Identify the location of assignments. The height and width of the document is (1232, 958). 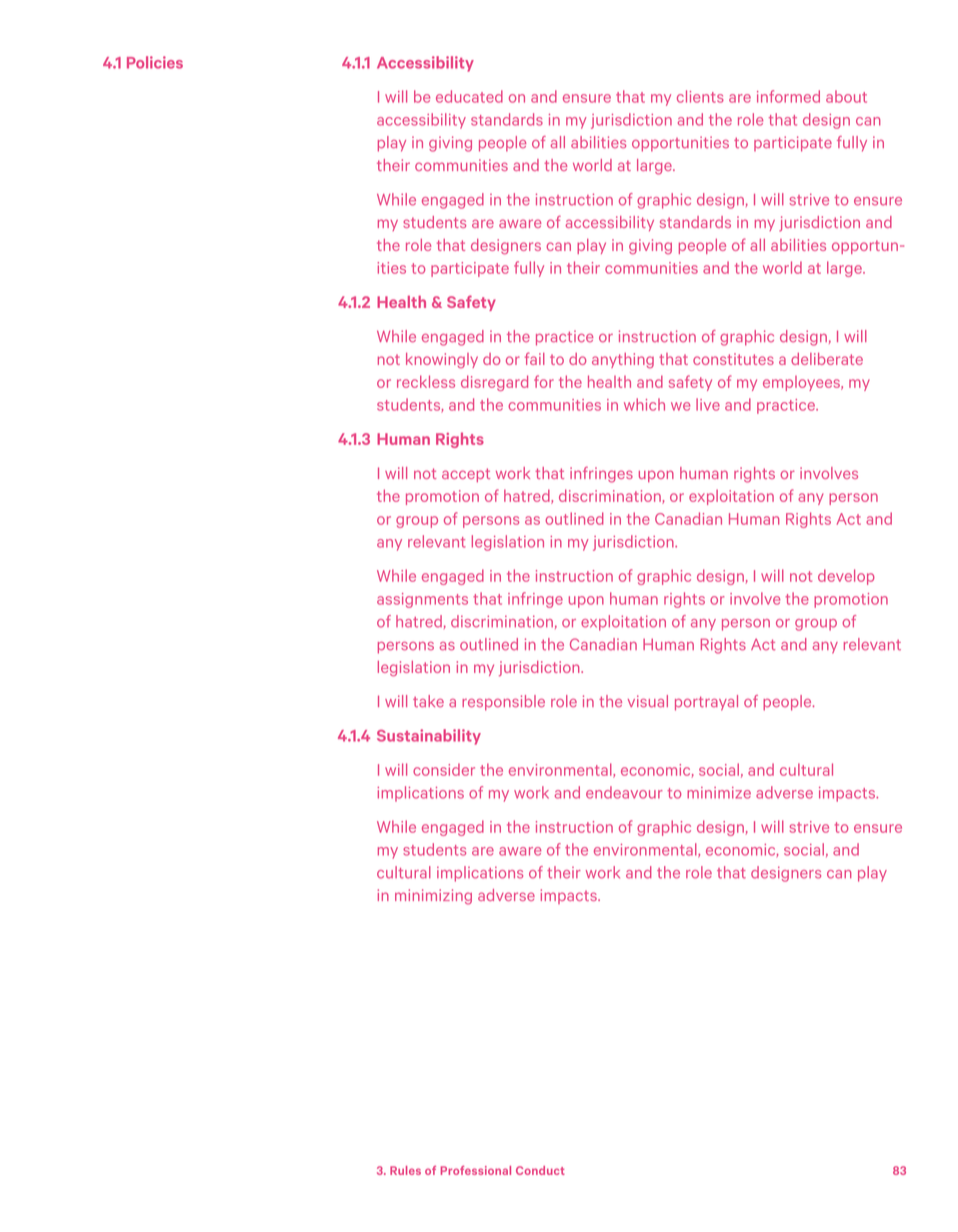
(422, 600).
